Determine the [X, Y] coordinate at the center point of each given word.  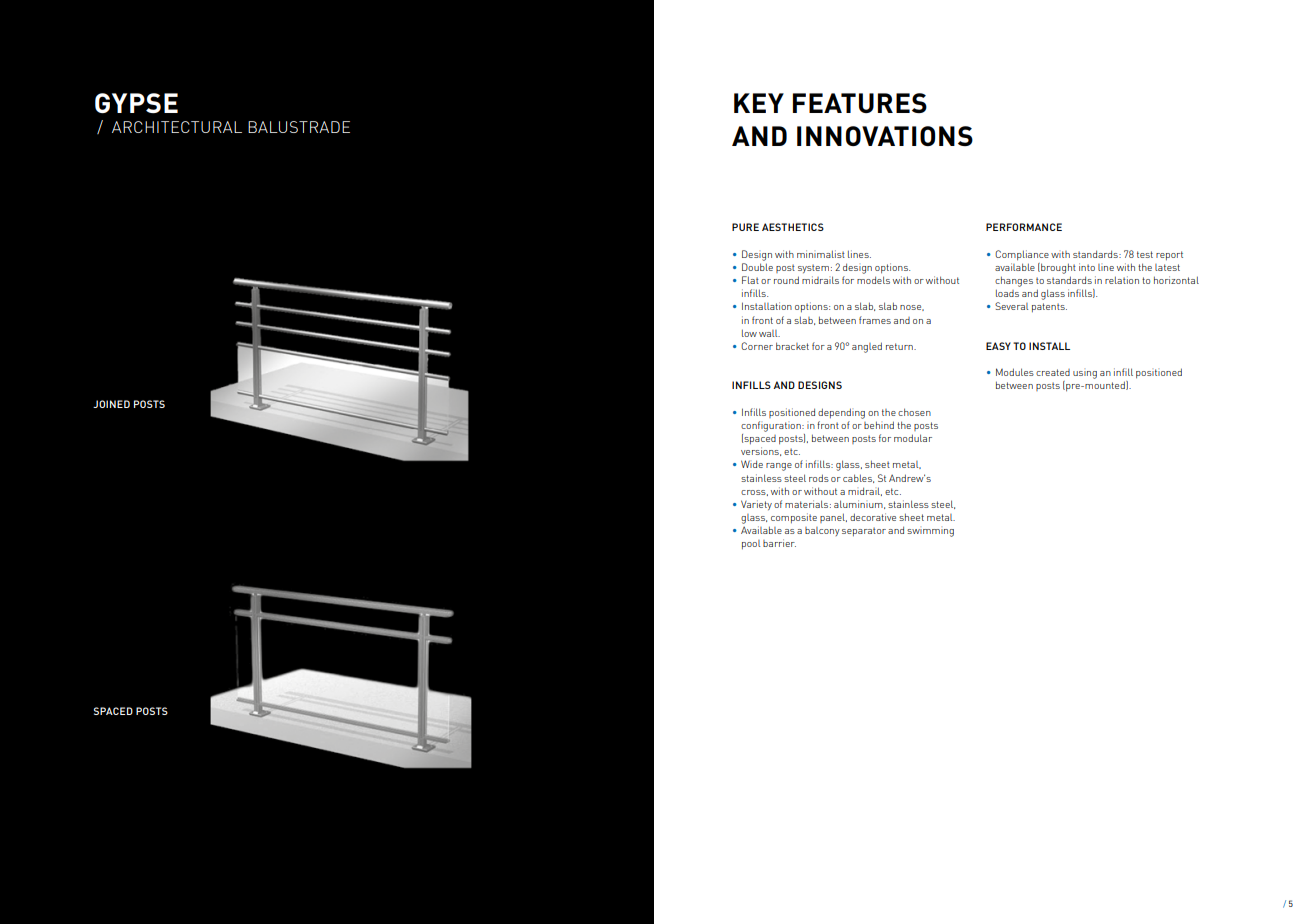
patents [1049, 307]
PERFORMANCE [1024, 227]
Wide [752, 464]
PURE [745, 227]
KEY [759, 103]
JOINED [111, 404]
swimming [930, 533]
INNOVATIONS [885, 136]
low [749, 333]
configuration [772, 426]
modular [913, 438]
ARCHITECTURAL [177, 127]
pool [751, 544]
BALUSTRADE [299, 127]
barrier [779, 543]
